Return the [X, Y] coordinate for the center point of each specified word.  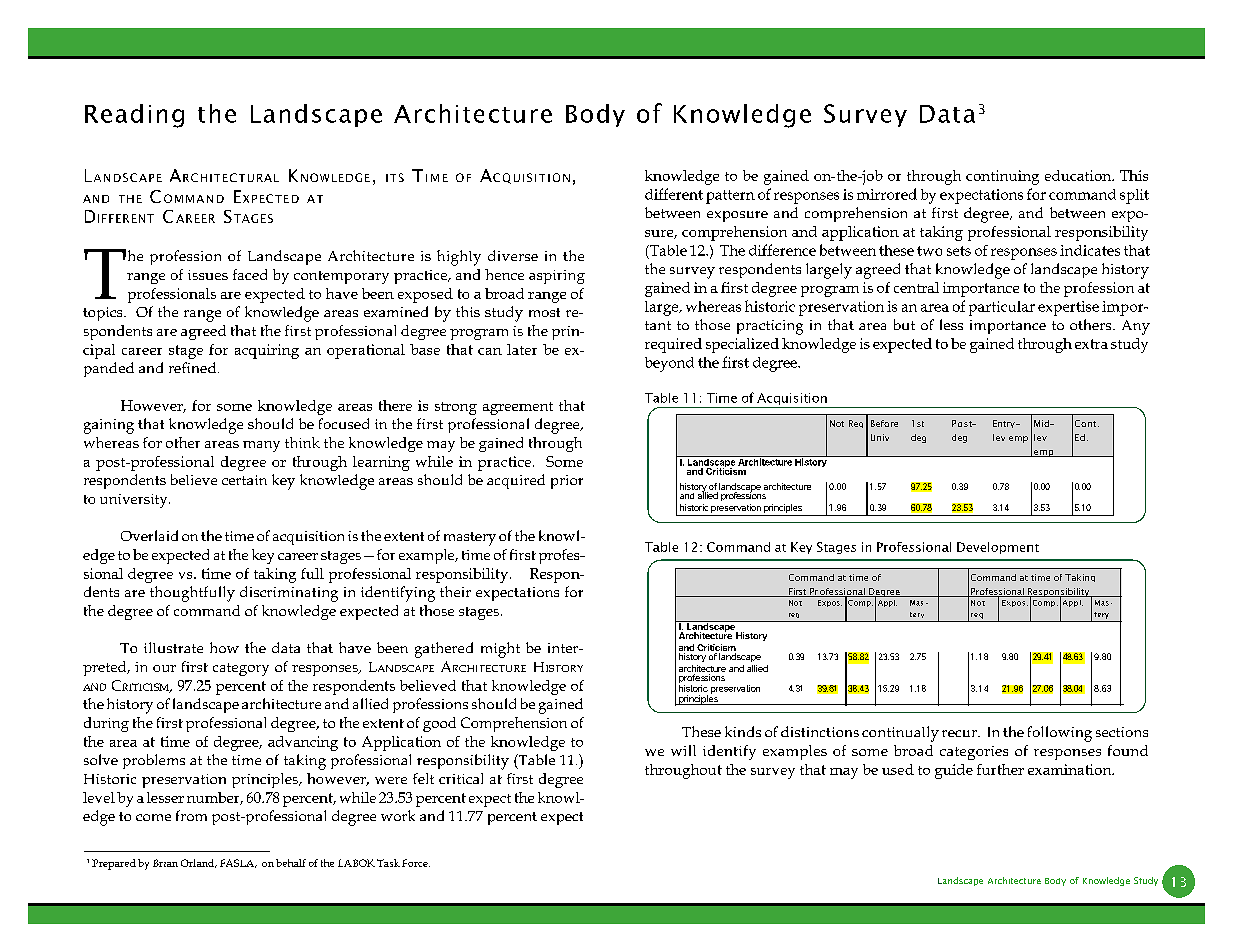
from [191, 815]
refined [194, 367]
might [500, 650]
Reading [134, 116]
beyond [669, 364]
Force [416, 863]
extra [1091, 344]
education [1079, 175]
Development [998, 548]
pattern [730, 197]
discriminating [289, 594]
